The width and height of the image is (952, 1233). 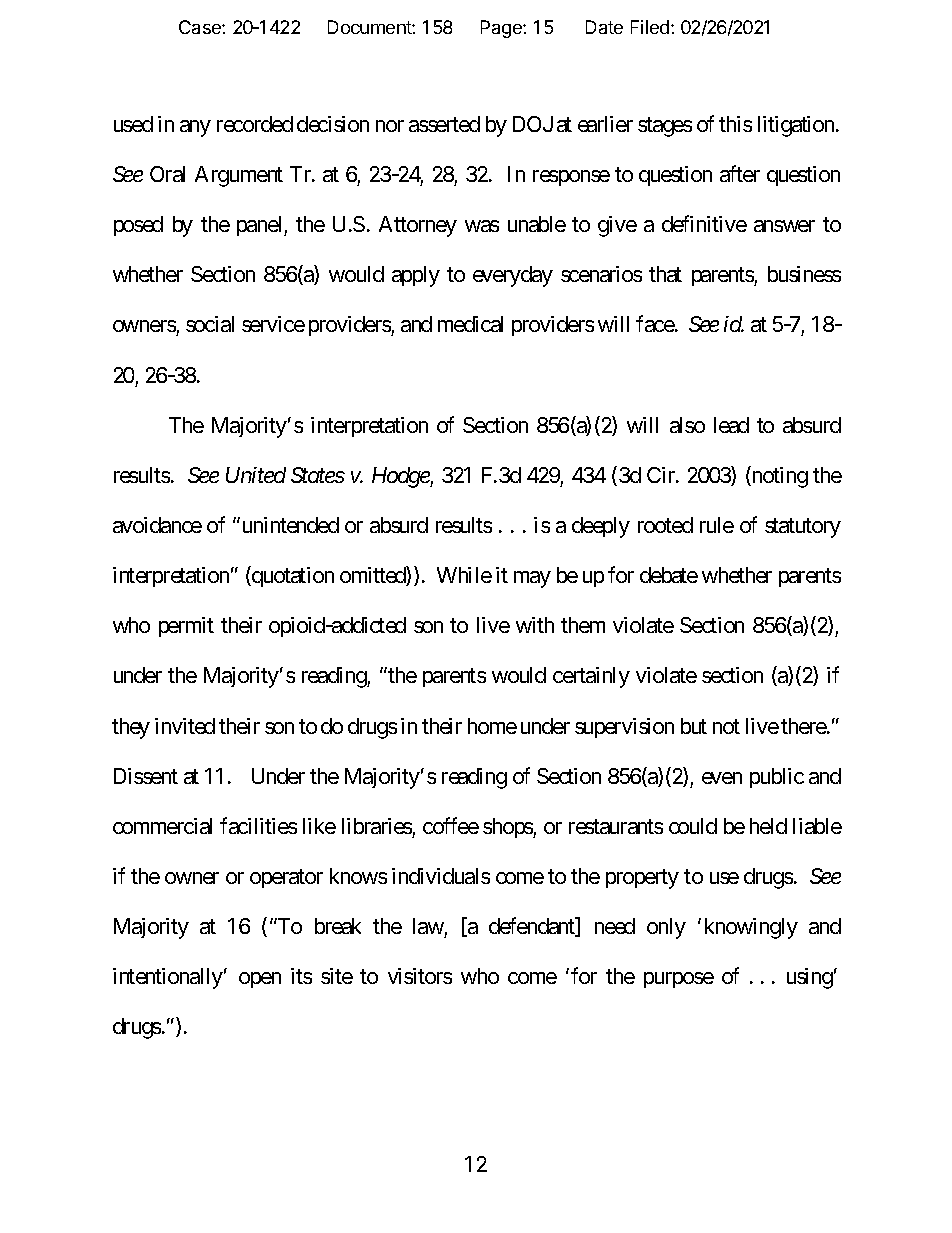 I want to click on permit, so click(x=186, y=627).
